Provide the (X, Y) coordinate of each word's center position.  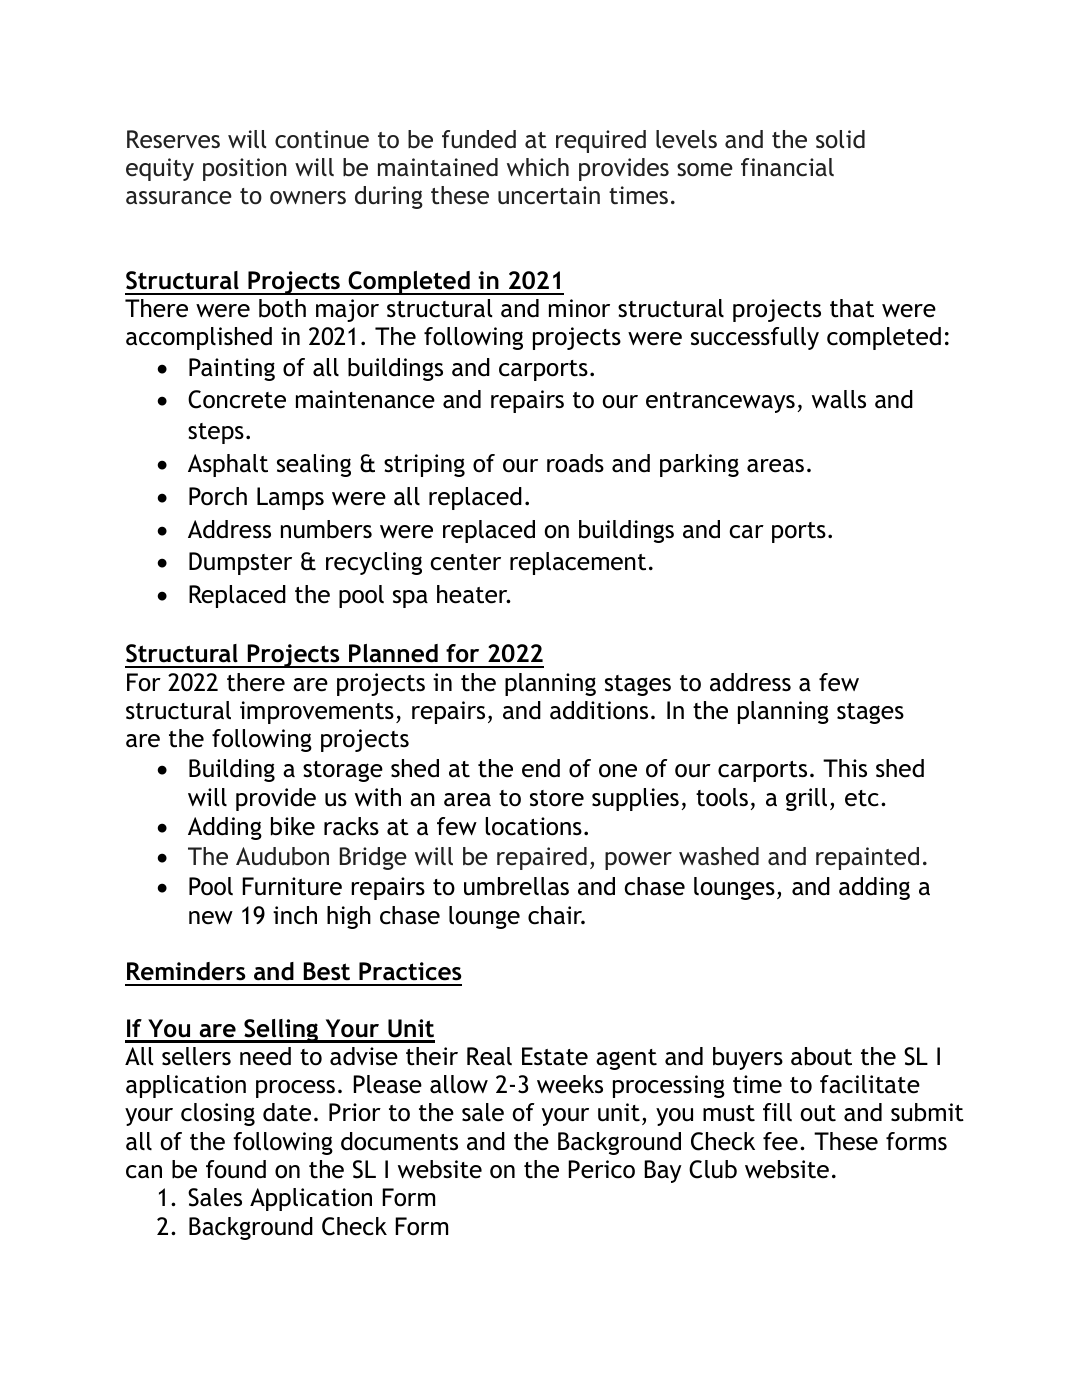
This (845, 768)
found (236, 1169)
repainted (867, 858)
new (211, 918)
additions (599, 710)
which (538, 167)
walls (839, 399)
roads (575, 463)
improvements (317, 712)
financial (787, 167)
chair (556, 915)
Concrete (237, 399)
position (245, 169)
